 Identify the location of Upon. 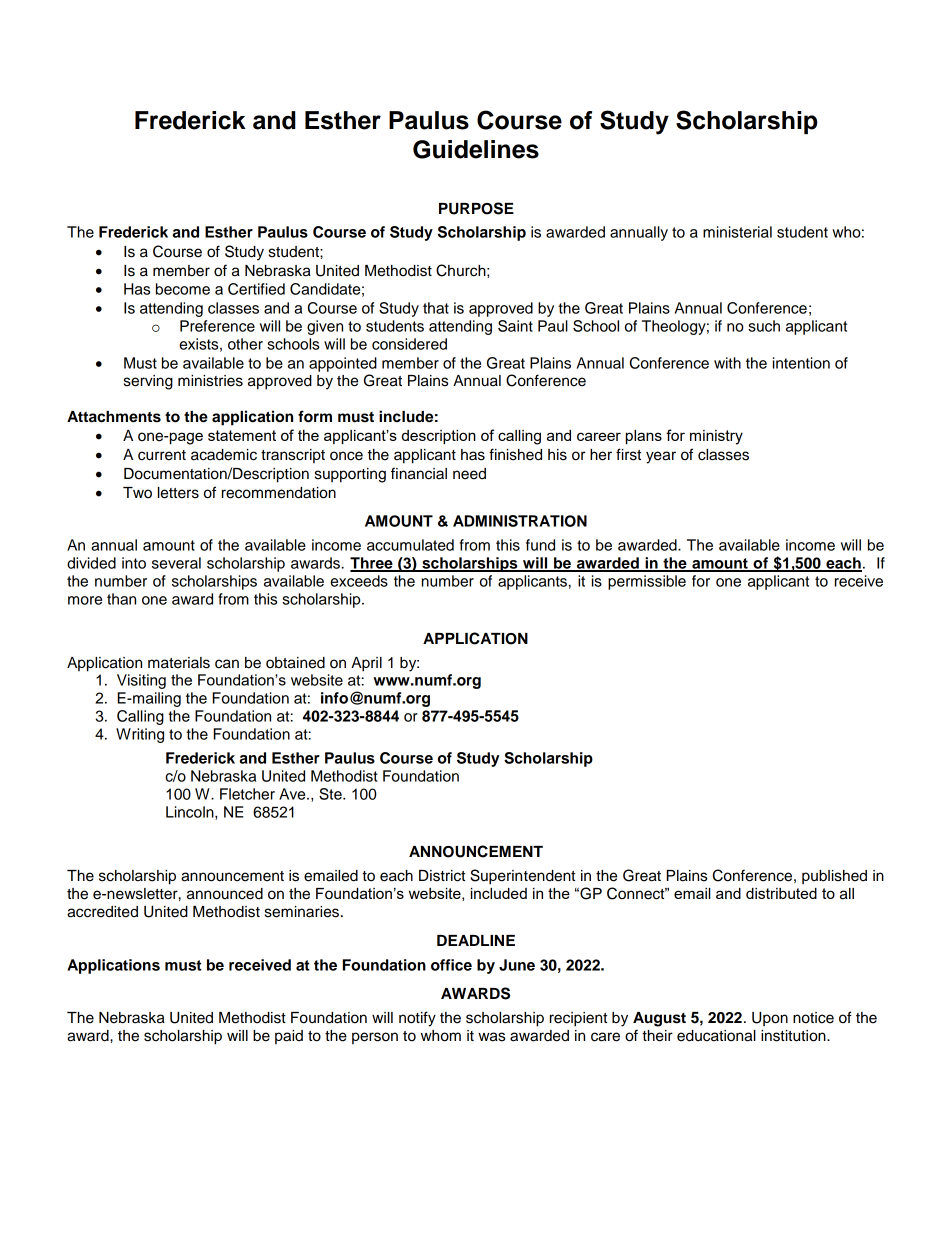
(770, 1019).
